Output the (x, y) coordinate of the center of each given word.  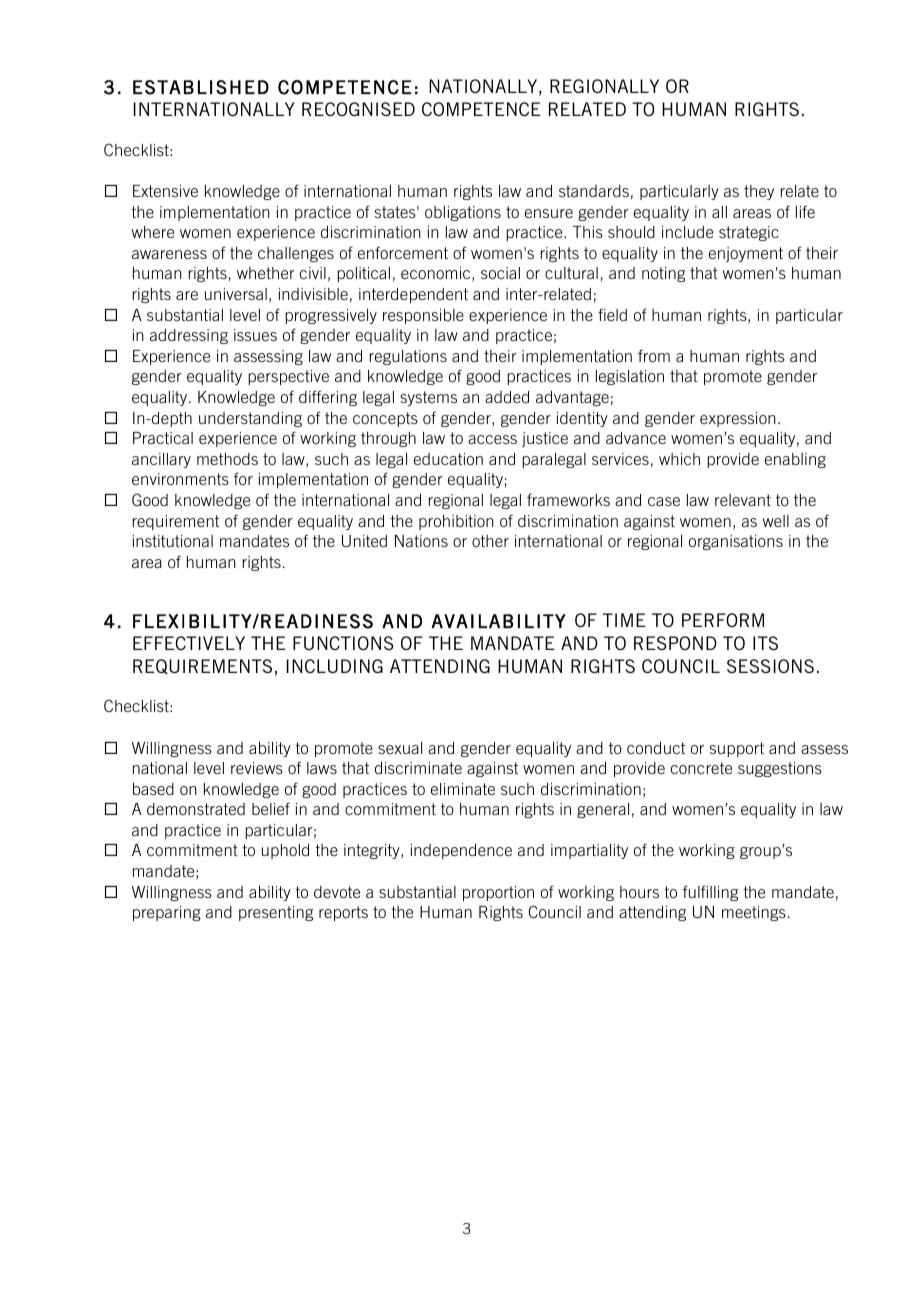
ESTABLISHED (201, 87)
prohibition (456, 522)
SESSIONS (770, 666)
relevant (743, 500)
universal (236, 294)
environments (180, 479)
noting (663, 274)
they (759, 192)
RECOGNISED (358, 109)
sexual (400, 748)
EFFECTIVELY (189, 643)
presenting (276, 913)
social (500, 273)
